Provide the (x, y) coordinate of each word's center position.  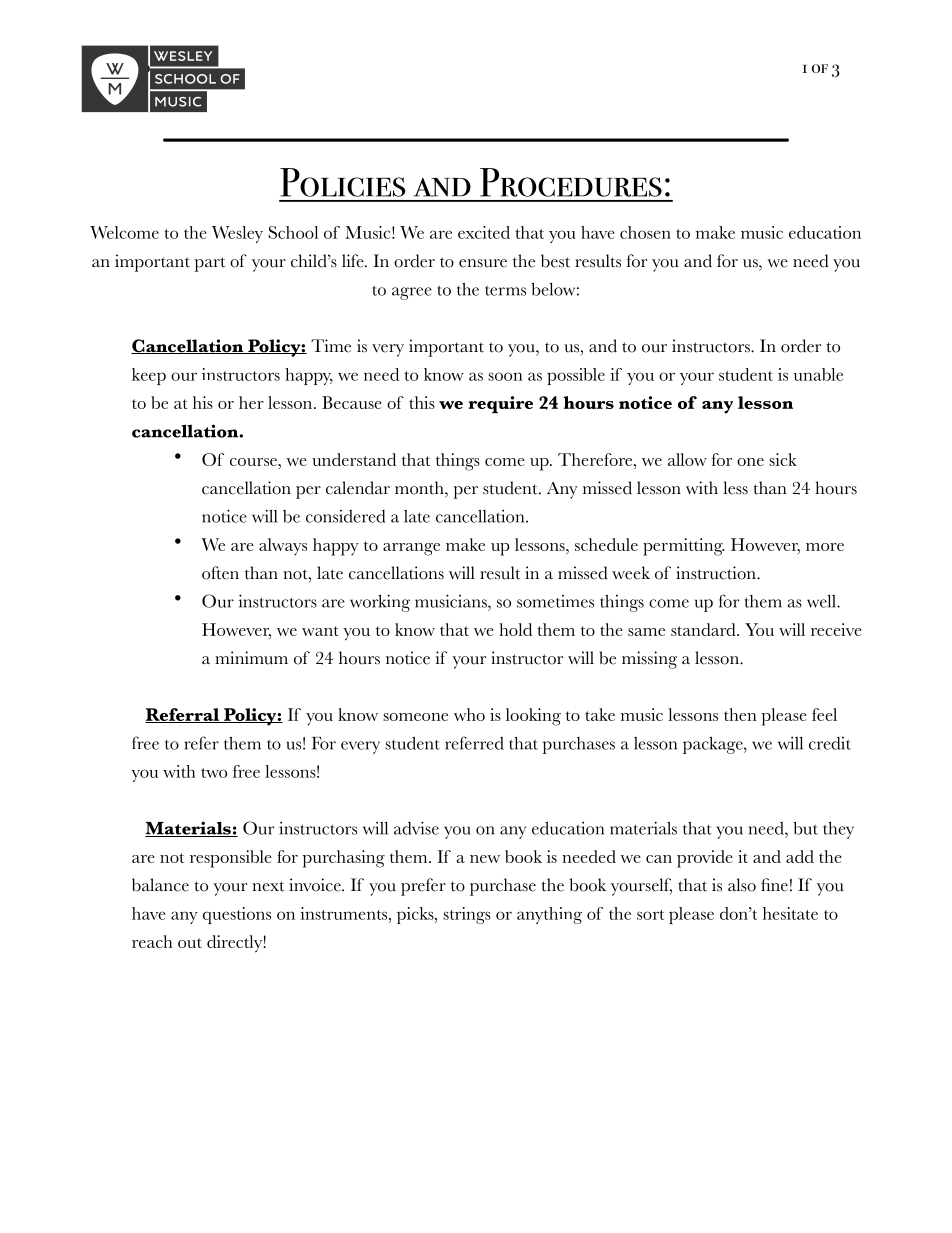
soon (505, 376)
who (469, 714)
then (740, 714)
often (220, 573)
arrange (411, 549)
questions (237, 915)
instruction (717, 573)
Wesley (237, 234)
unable (818, 374)
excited (484, 232)
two (214, 773)
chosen (645, 232)
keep (149, 376)
